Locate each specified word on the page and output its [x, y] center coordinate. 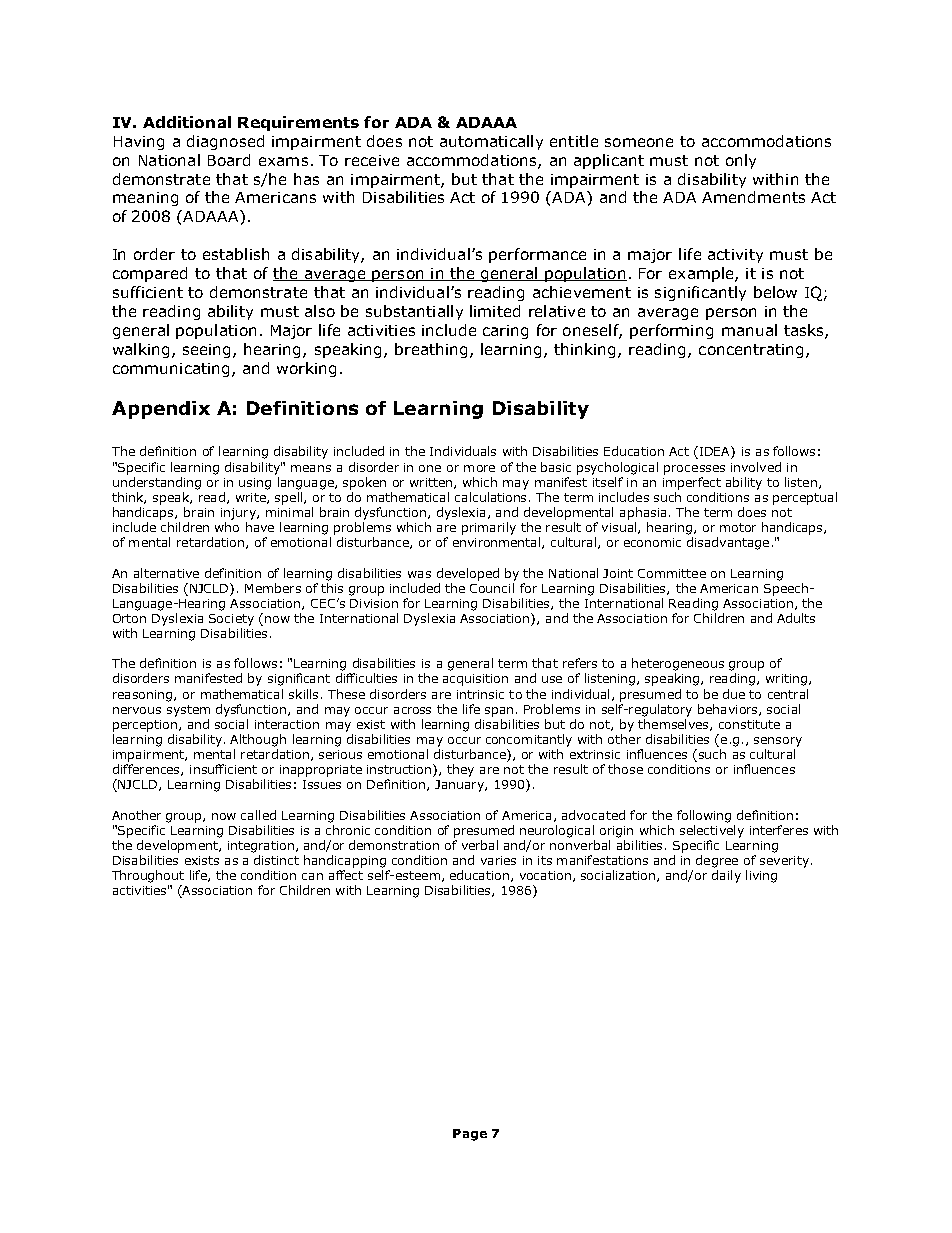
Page [470, 1135]
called [258, 815]
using [255, 484]
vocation [545, 875]
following [704, 816]
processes [694, 470]
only [741, 161]
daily [726, 876]
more [479, 468]
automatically [491, 142]
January [460, 786]
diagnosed [225, 142]
